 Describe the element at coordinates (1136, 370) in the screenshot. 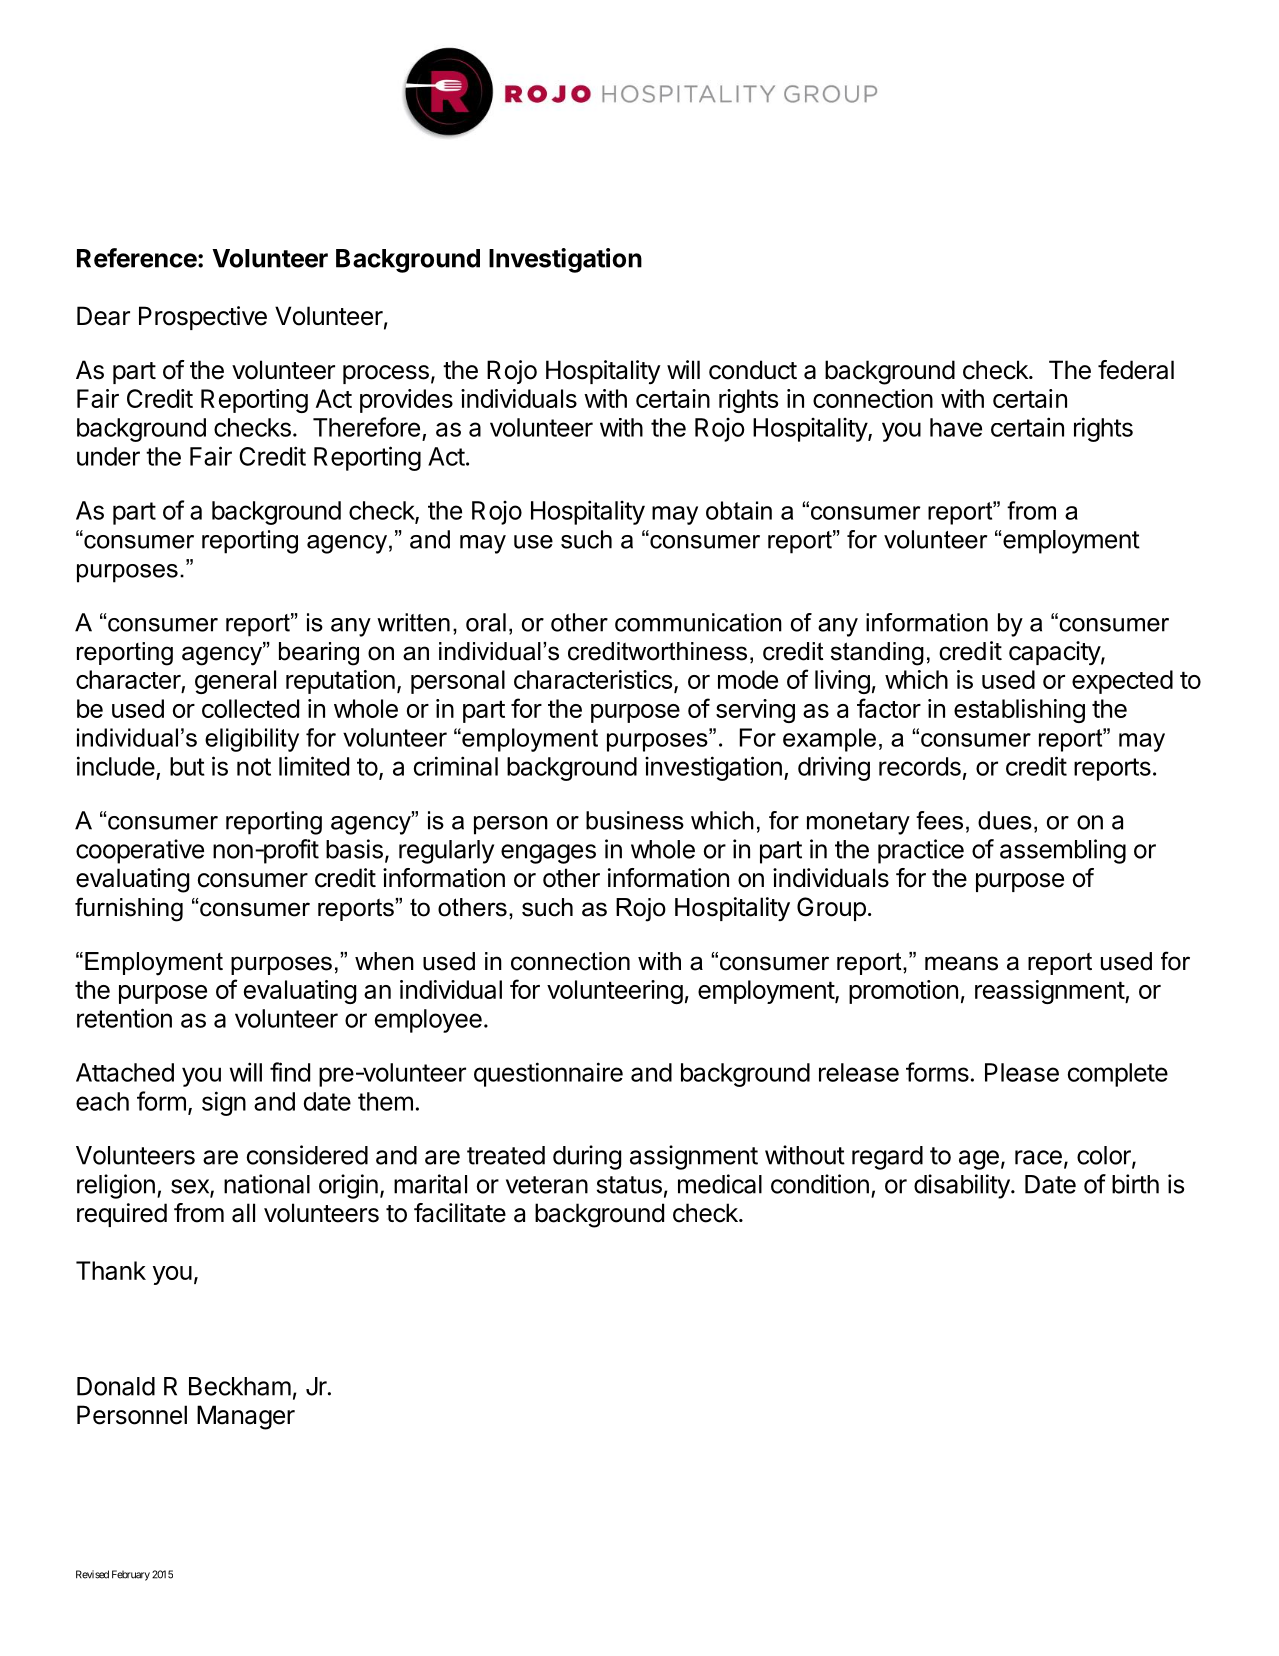

I see `federal` at that location.
